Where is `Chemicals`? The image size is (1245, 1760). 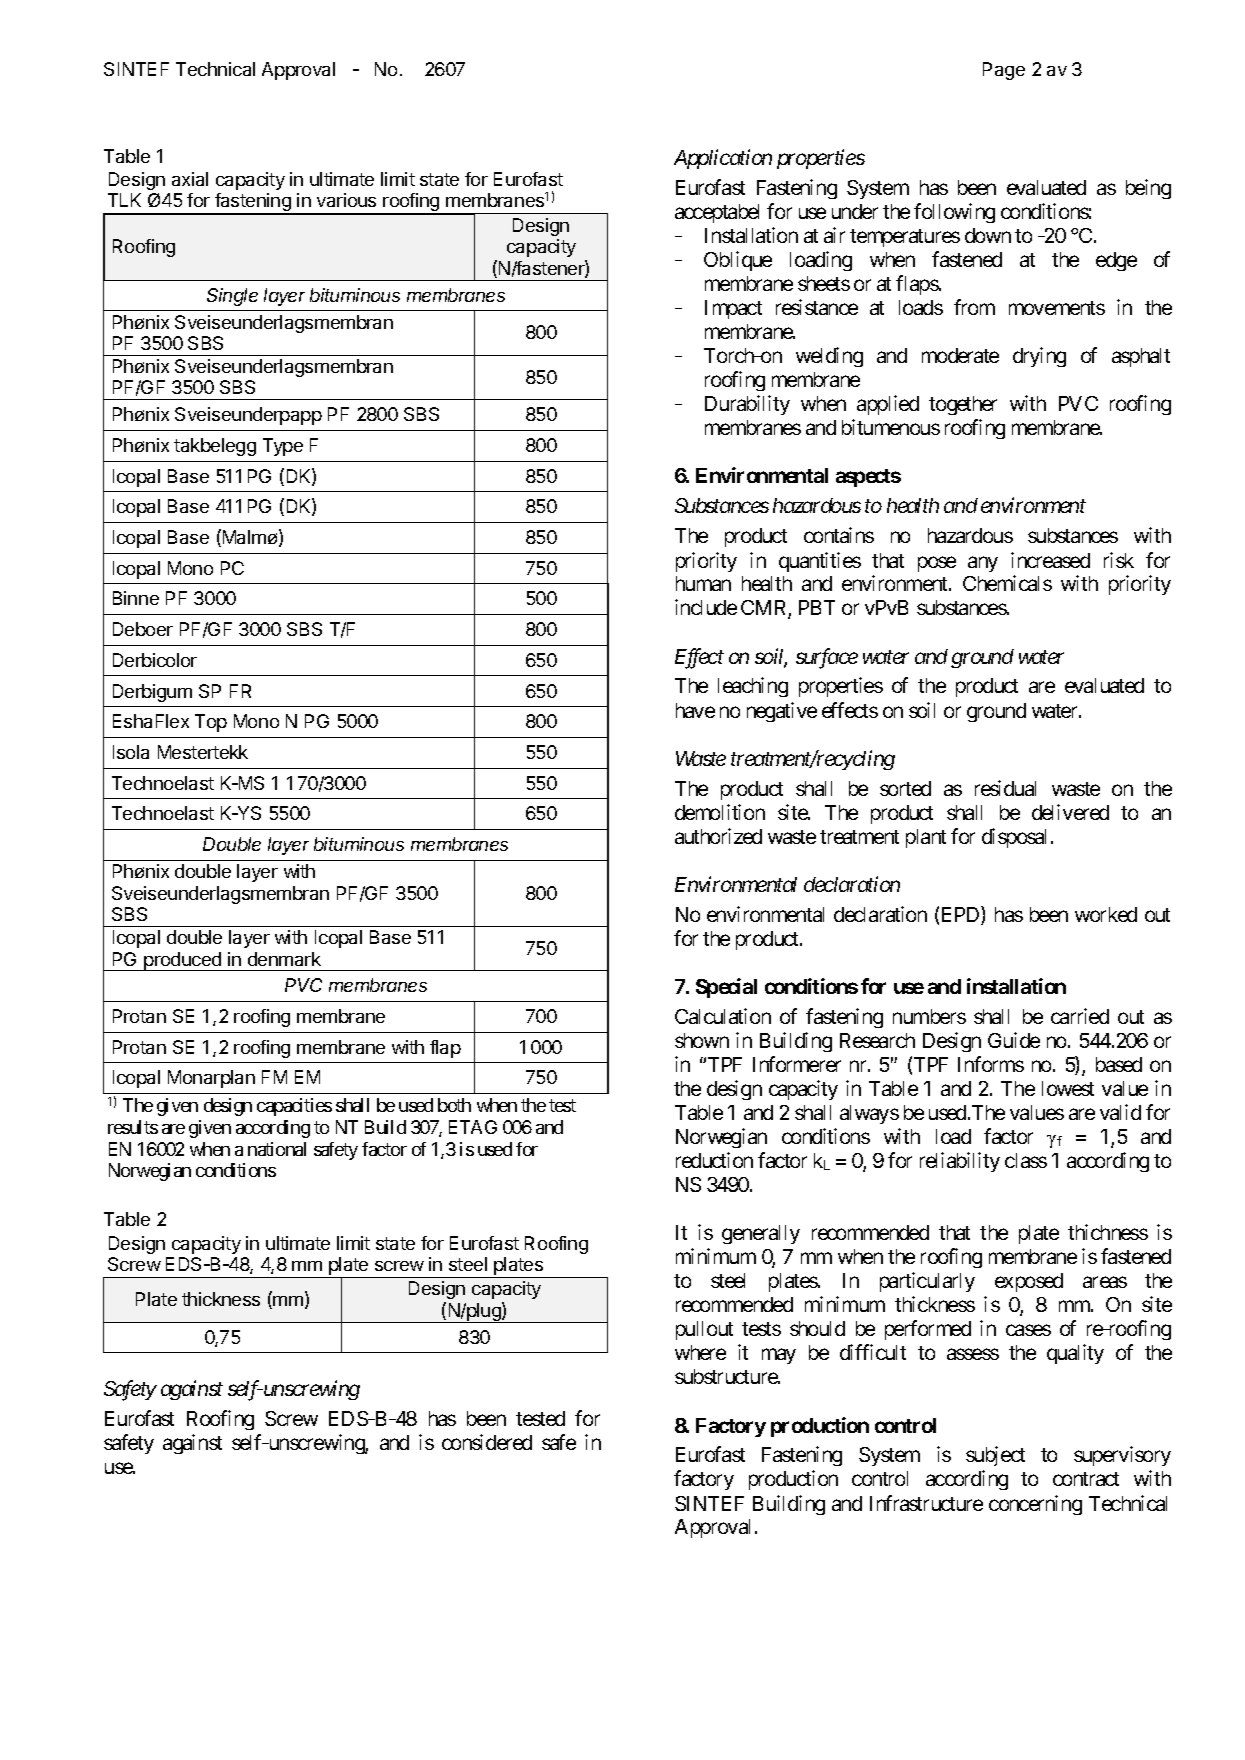
Chemicals is located at coordinates (1007, 583).
